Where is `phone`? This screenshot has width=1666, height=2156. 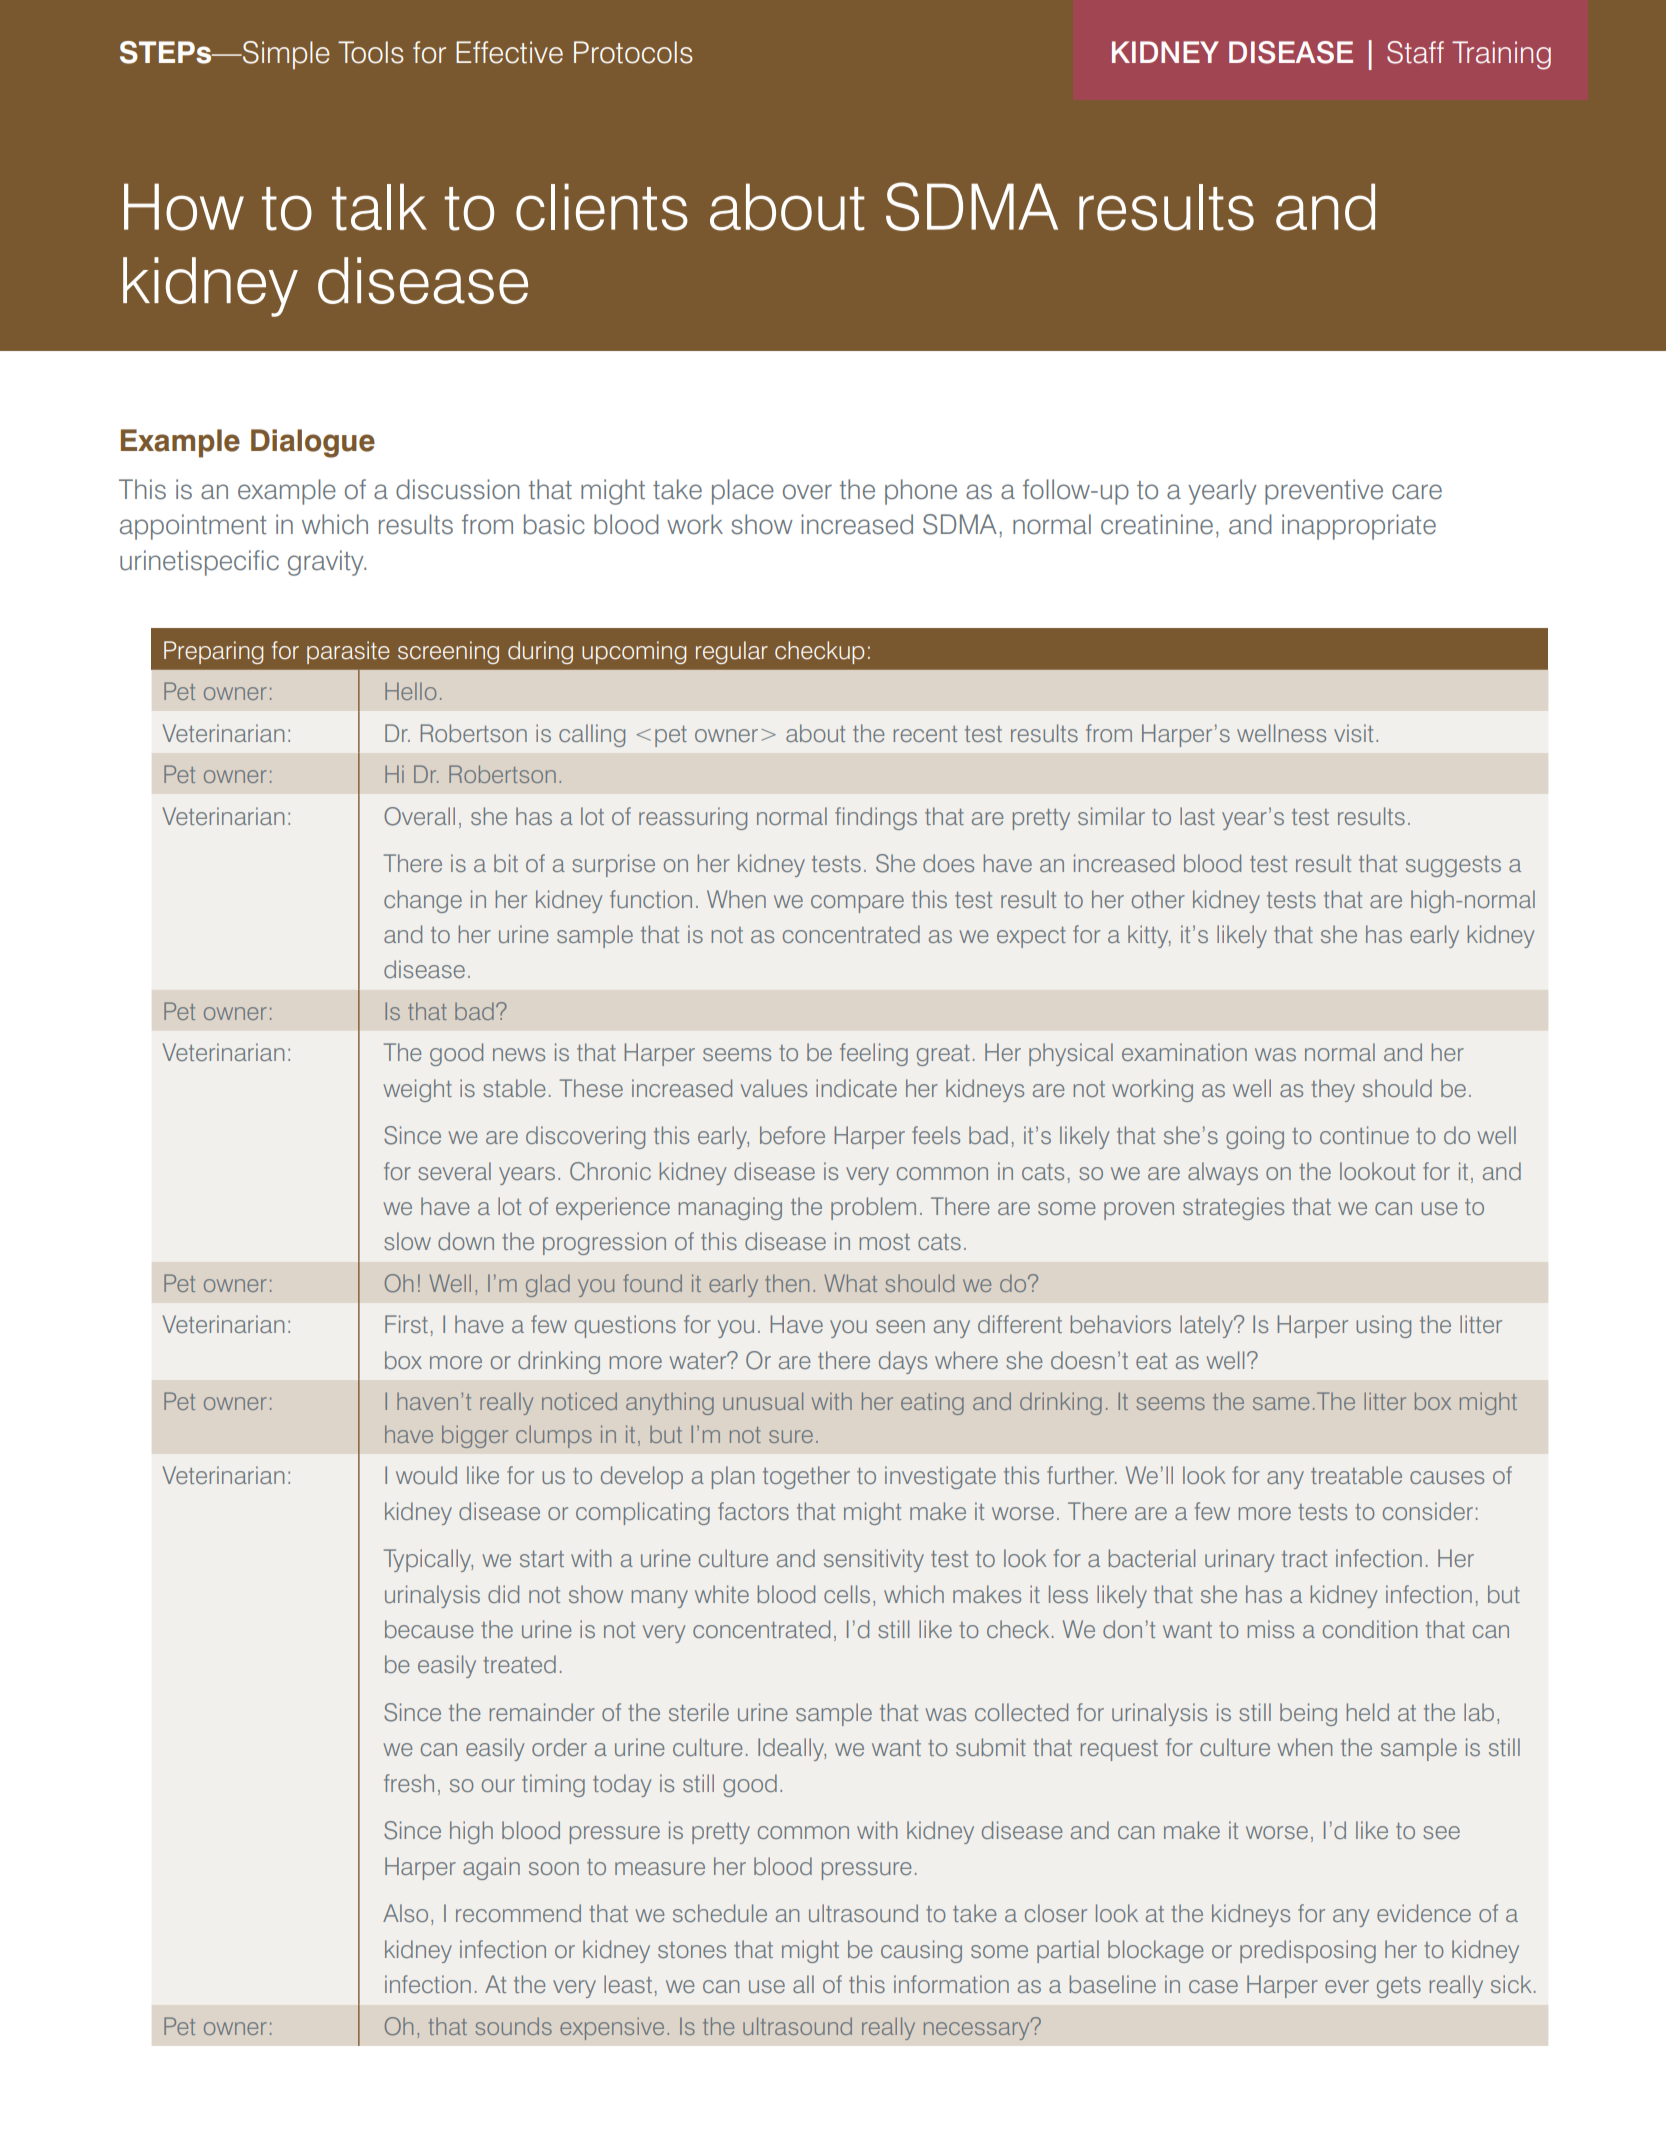 phone is located at coordinates (921, 492).
